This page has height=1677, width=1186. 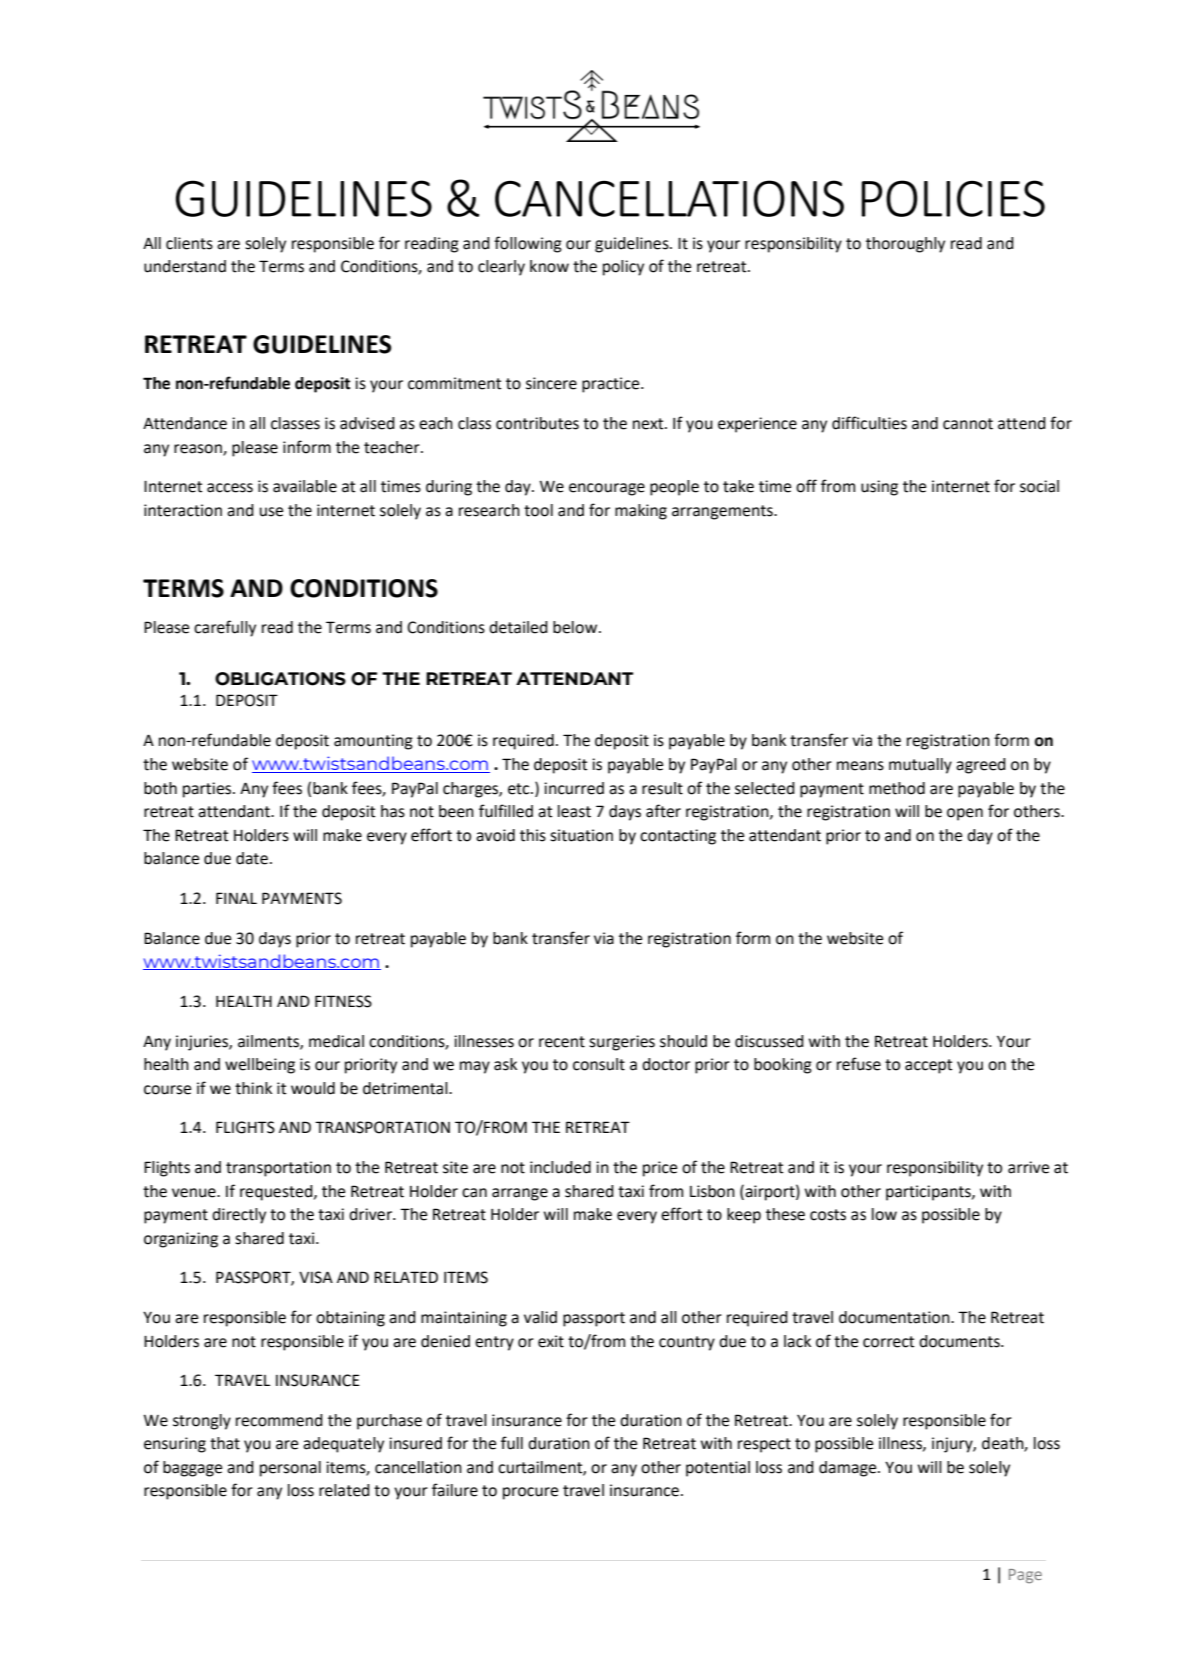 What do you see at coordinates (576, 627) in the page?
I see `below` at bounding box center [576, 627].
